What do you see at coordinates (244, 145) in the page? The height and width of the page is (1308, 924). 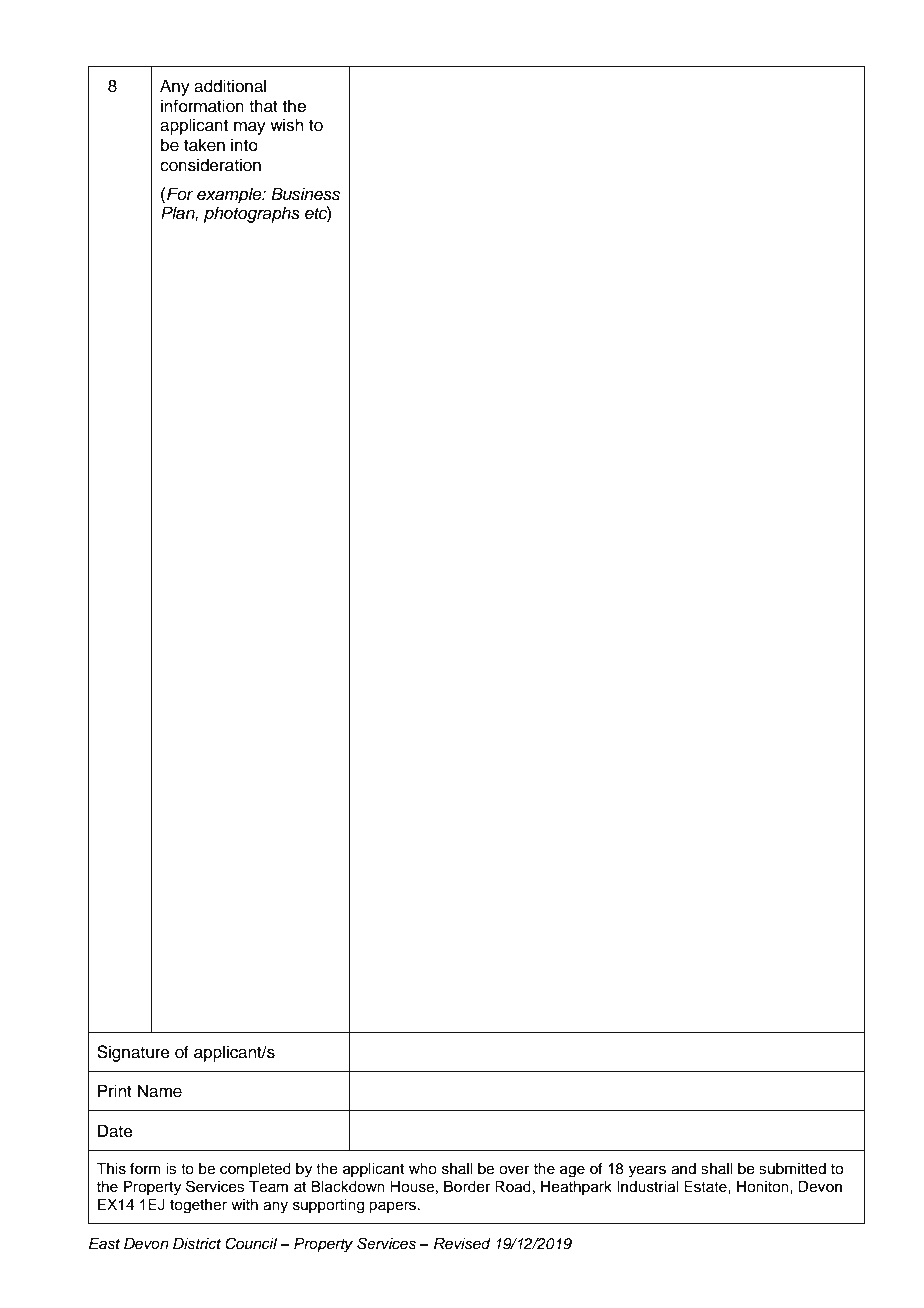 I see `into` at bounding box center [244, 145].
